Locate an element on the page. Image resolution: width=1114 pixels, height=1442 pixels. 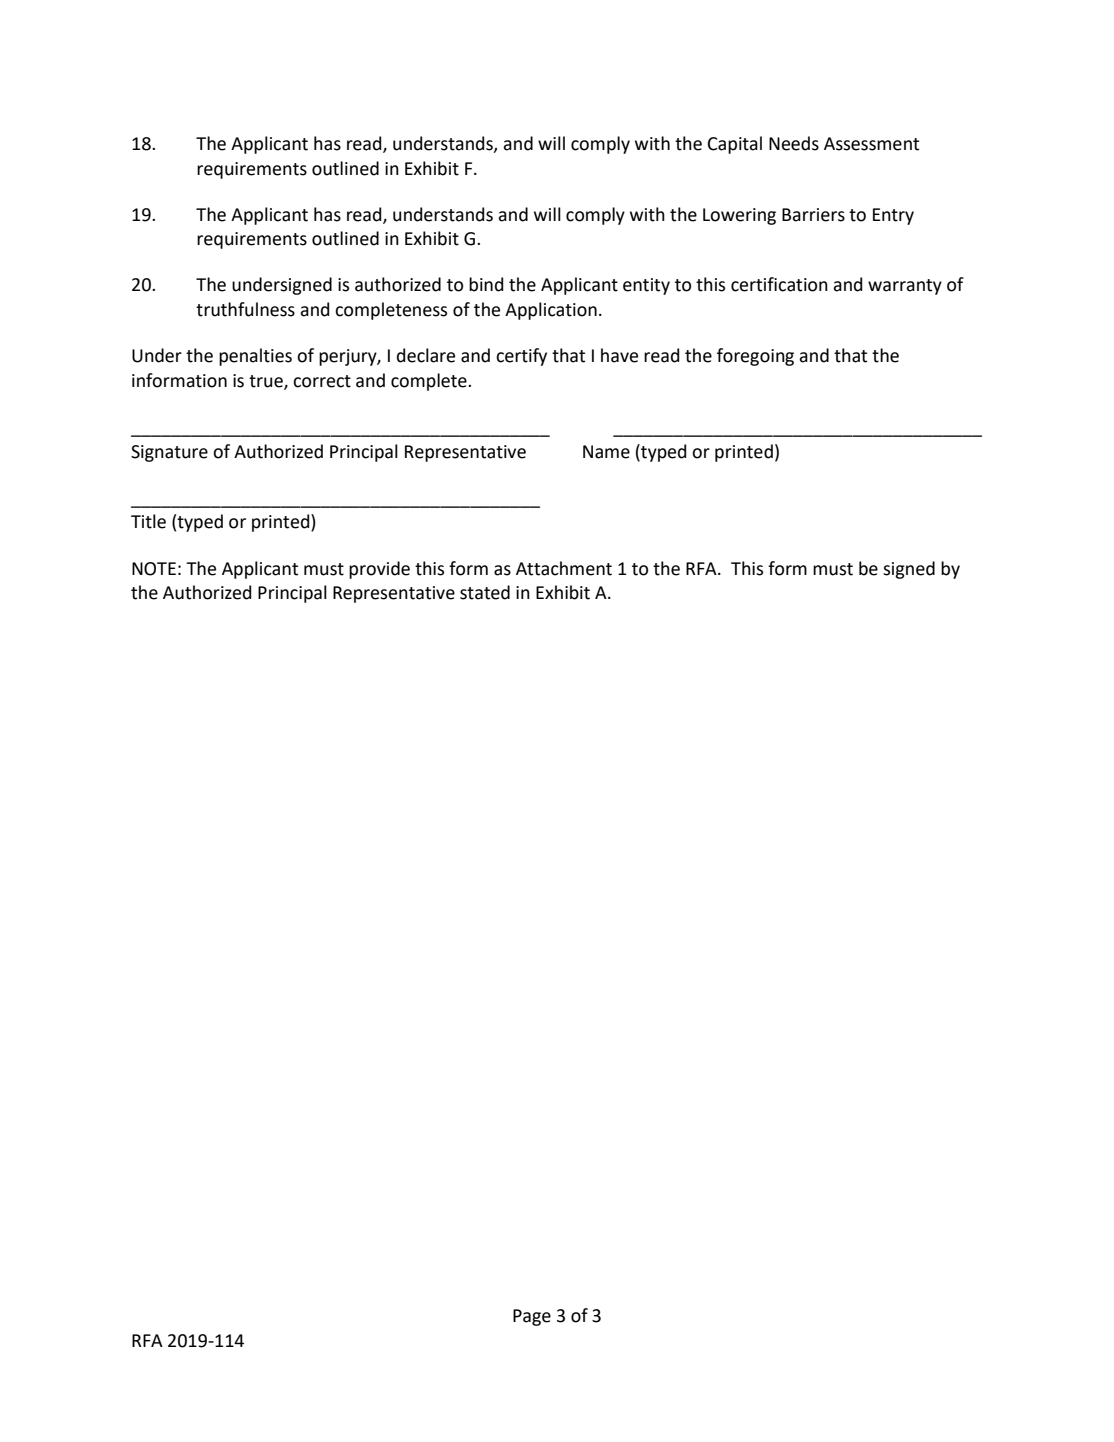
bind is located at coordinates (486, 284).
